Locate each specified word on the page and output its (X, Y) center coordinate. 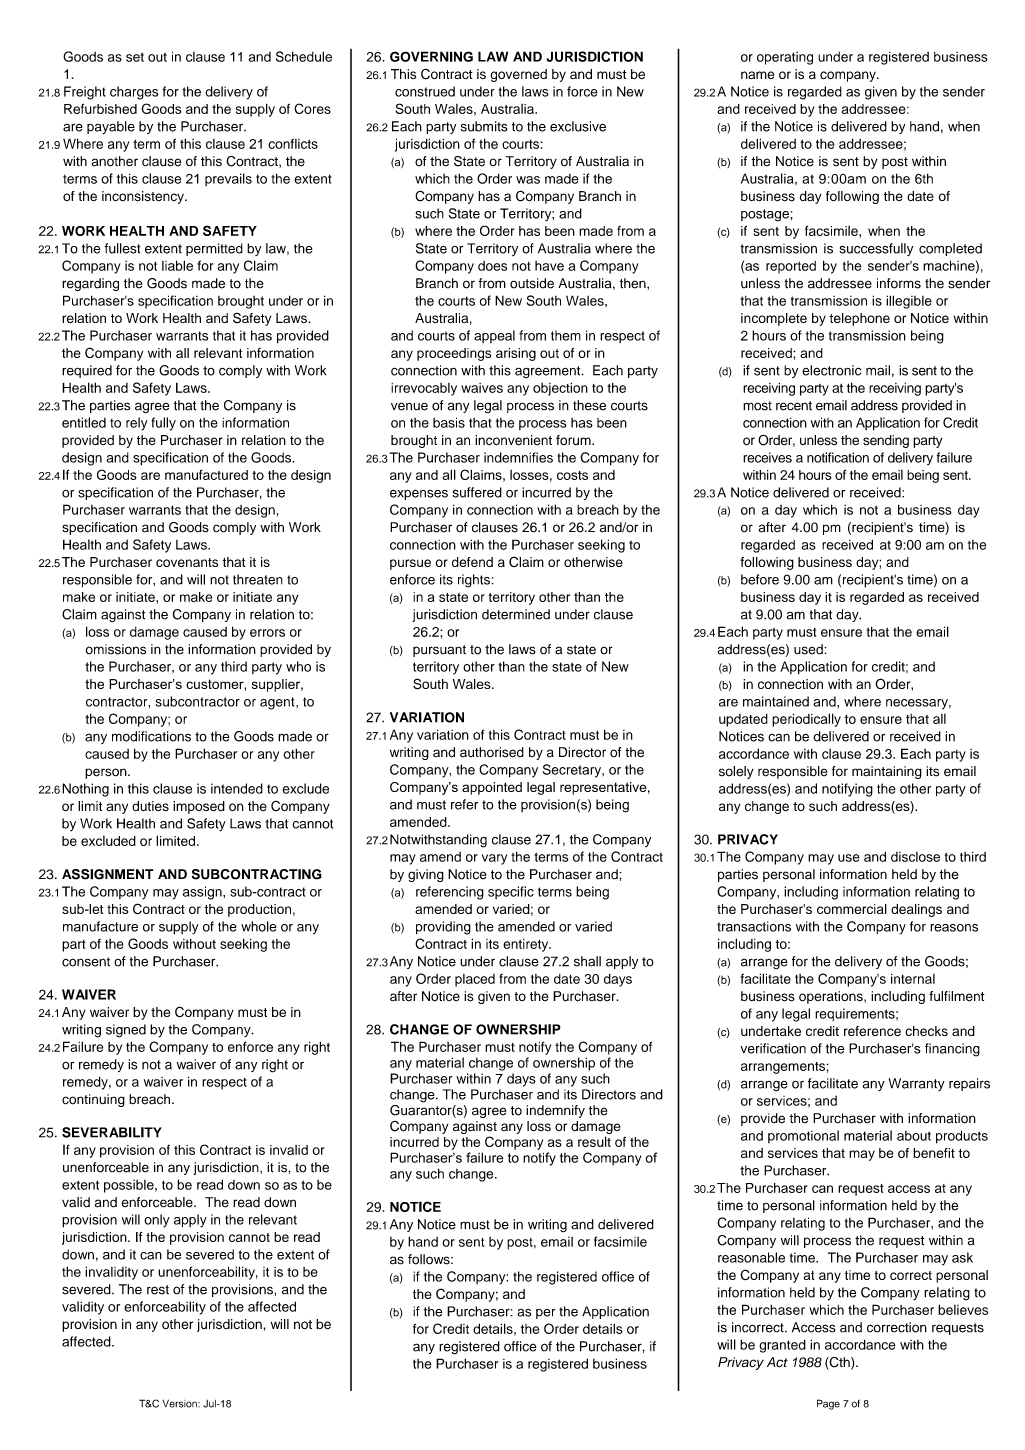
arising (516, 354)
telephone (859, 319)
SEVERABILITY (112, 1132)
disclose (915, 857)
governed (518, 75)
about (914, 1136)
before (760, 579)
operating (785, 58)
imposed (199, 807)
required (87, 371)
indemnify (555, 1111)
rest (158, 1290)
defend (472, 562)
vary (494, 859)
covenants (187, 562)
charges (134, 93)
